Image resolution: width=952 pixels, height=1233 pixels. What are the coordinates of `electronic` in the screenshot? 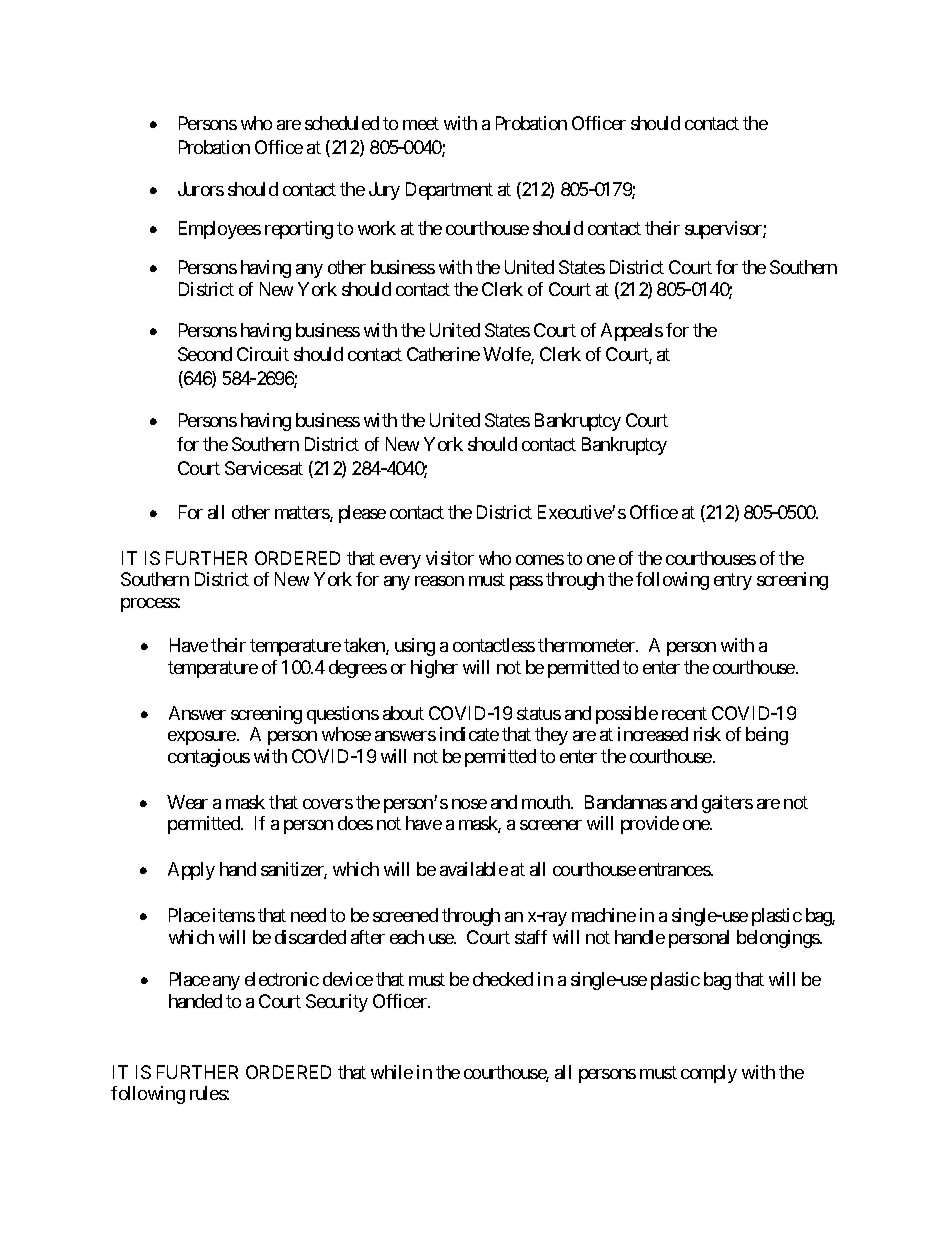 It's located at (282, 979).
